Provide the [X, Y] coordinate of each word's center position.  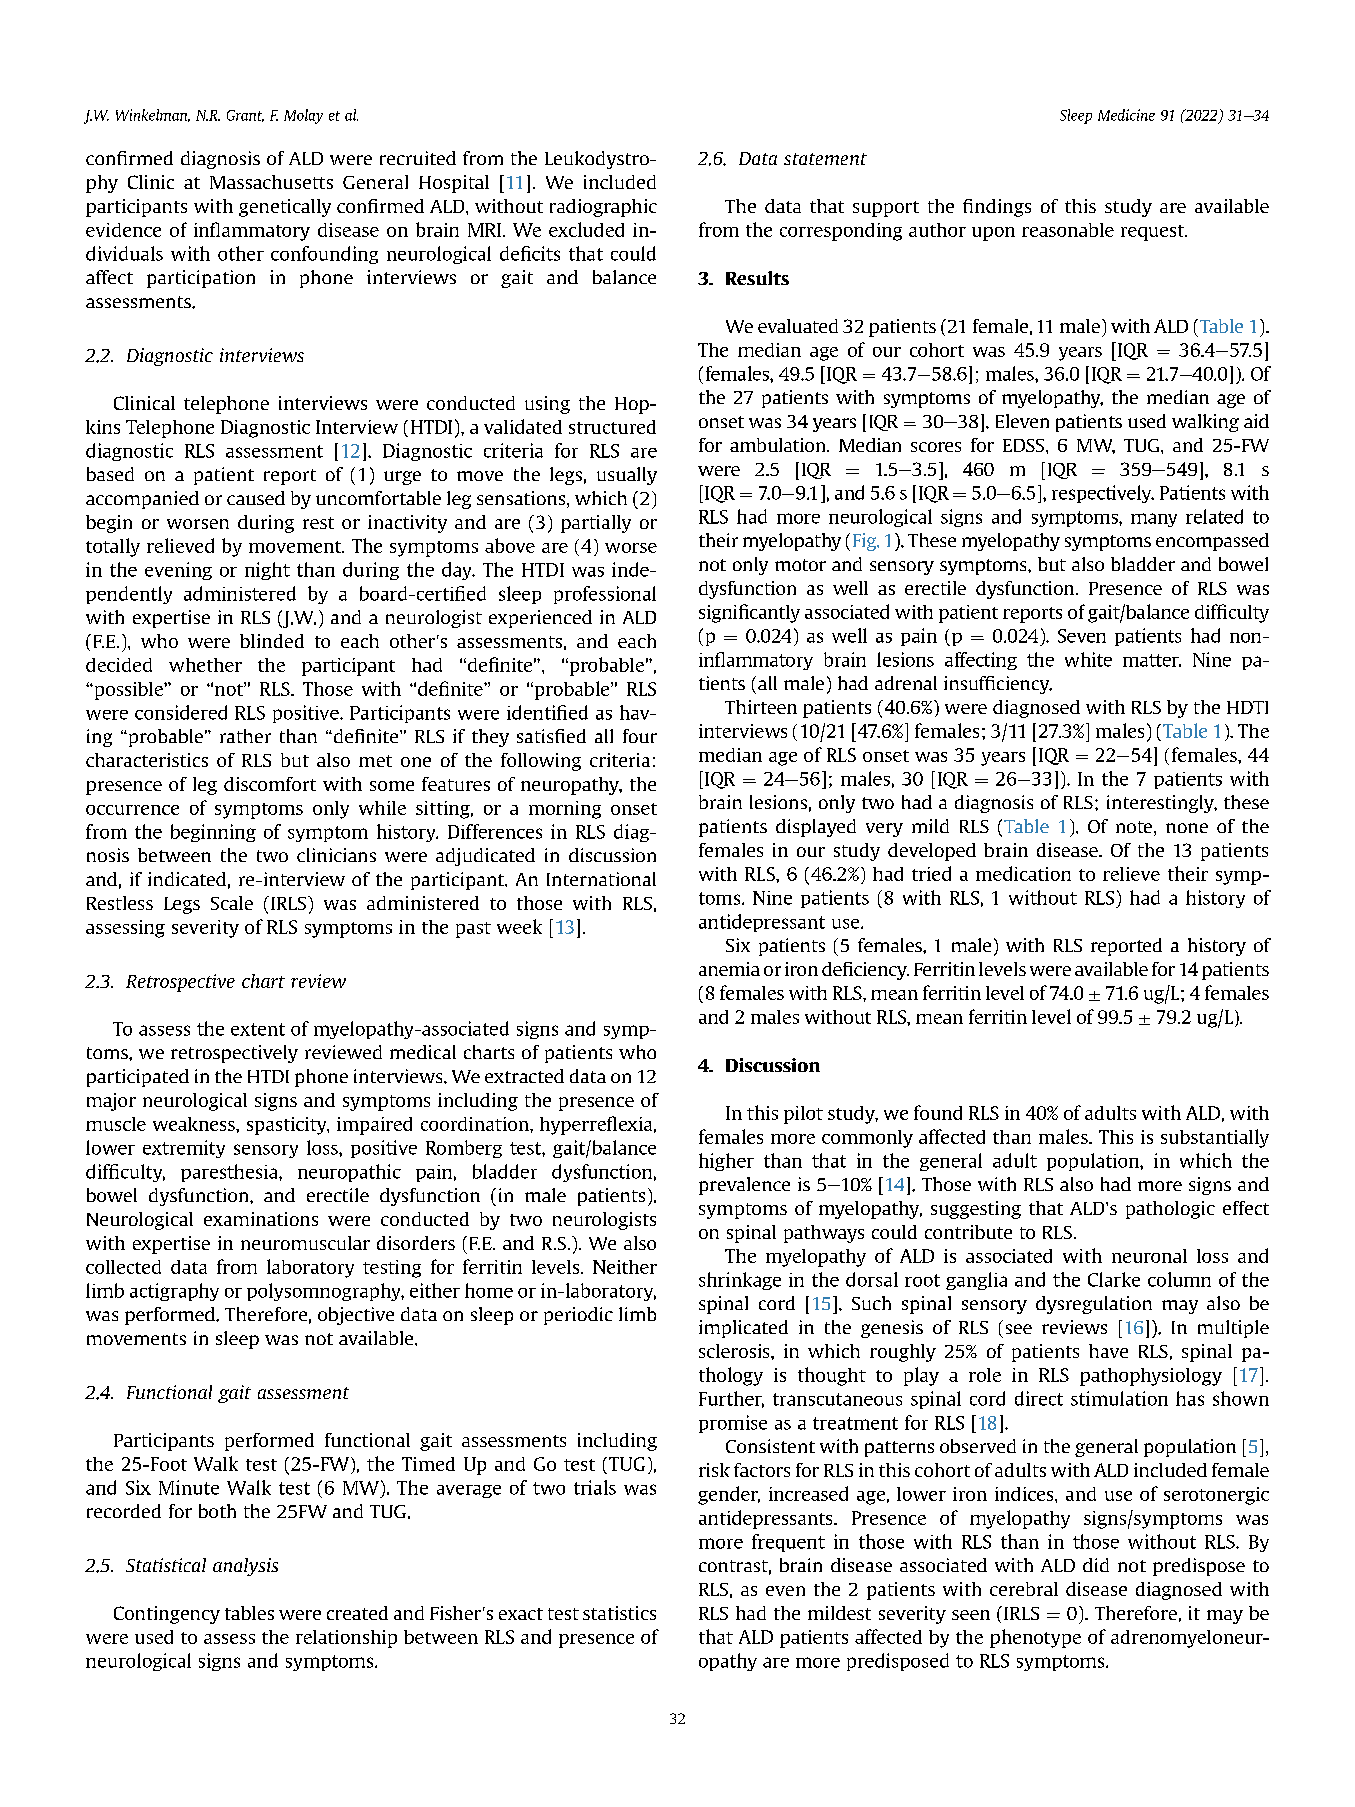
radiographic [603, 208]
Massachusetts [271, 182]
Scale [232, 903]
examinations [261, 1219]
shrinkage [740, 1281]
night [267, 571]
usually [627, 476]
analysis [245, 1567]
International [601, 879]
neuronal [1149, 1256]
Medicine [1126, 115]
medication [1023, 873]
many [1154, 520]
